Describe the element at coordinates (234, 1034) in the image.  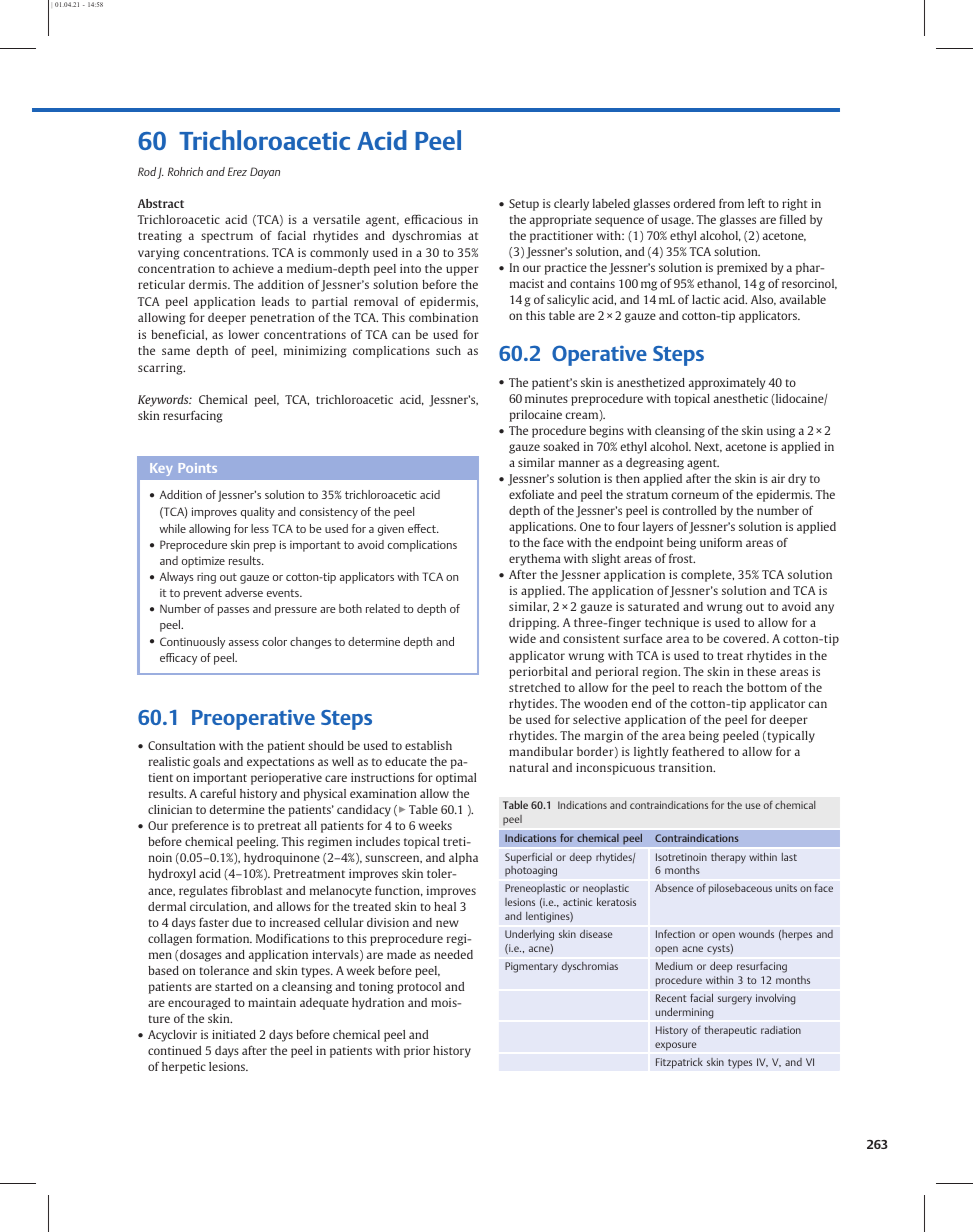
I see `initiated` at that location.
